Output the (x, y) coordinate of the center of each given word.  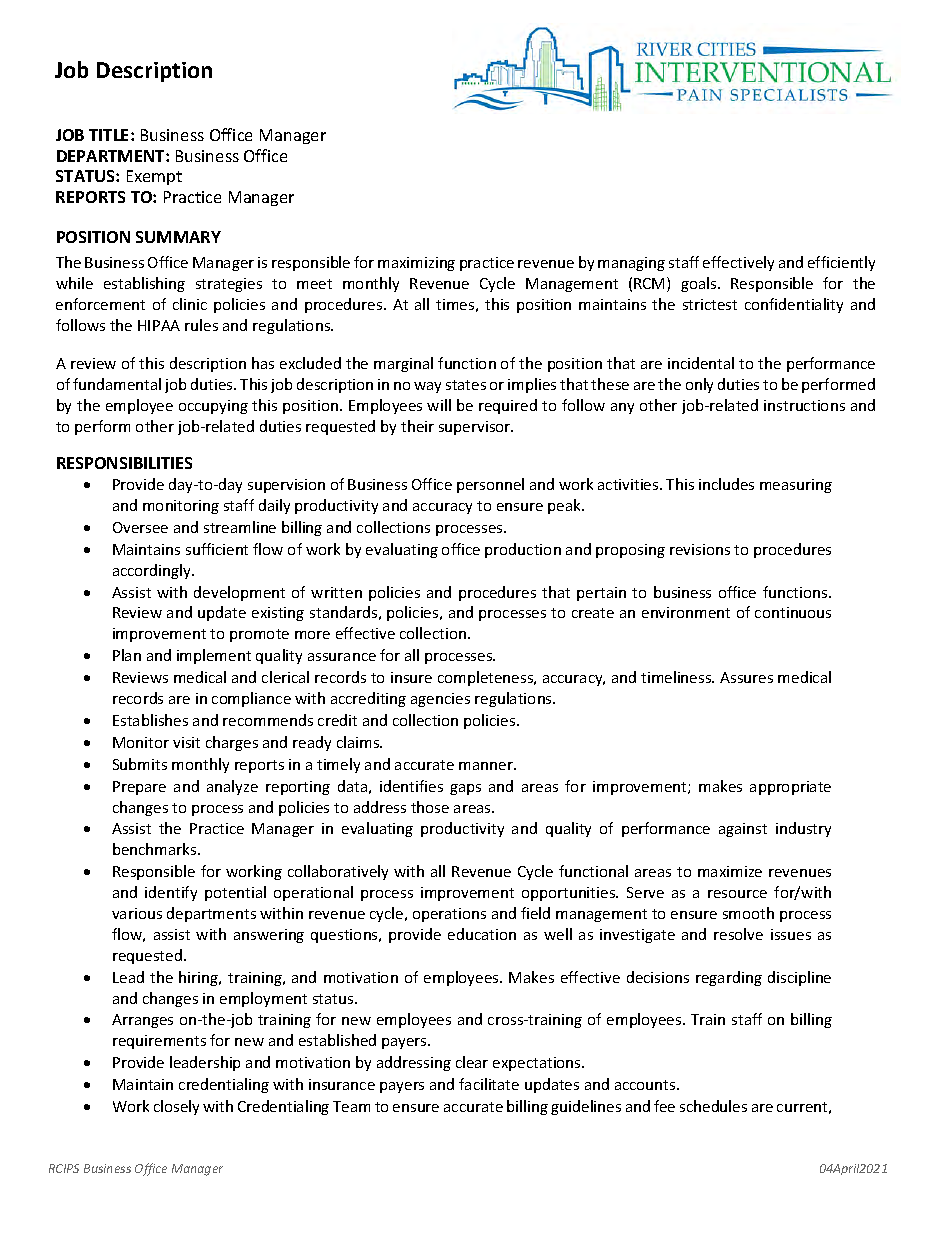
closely (176, 1107)
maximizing (416, 264)
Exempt (154, 177)
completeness (487, 678)
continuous (793, 612)
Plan (127, 655)
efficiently (841, 263)
